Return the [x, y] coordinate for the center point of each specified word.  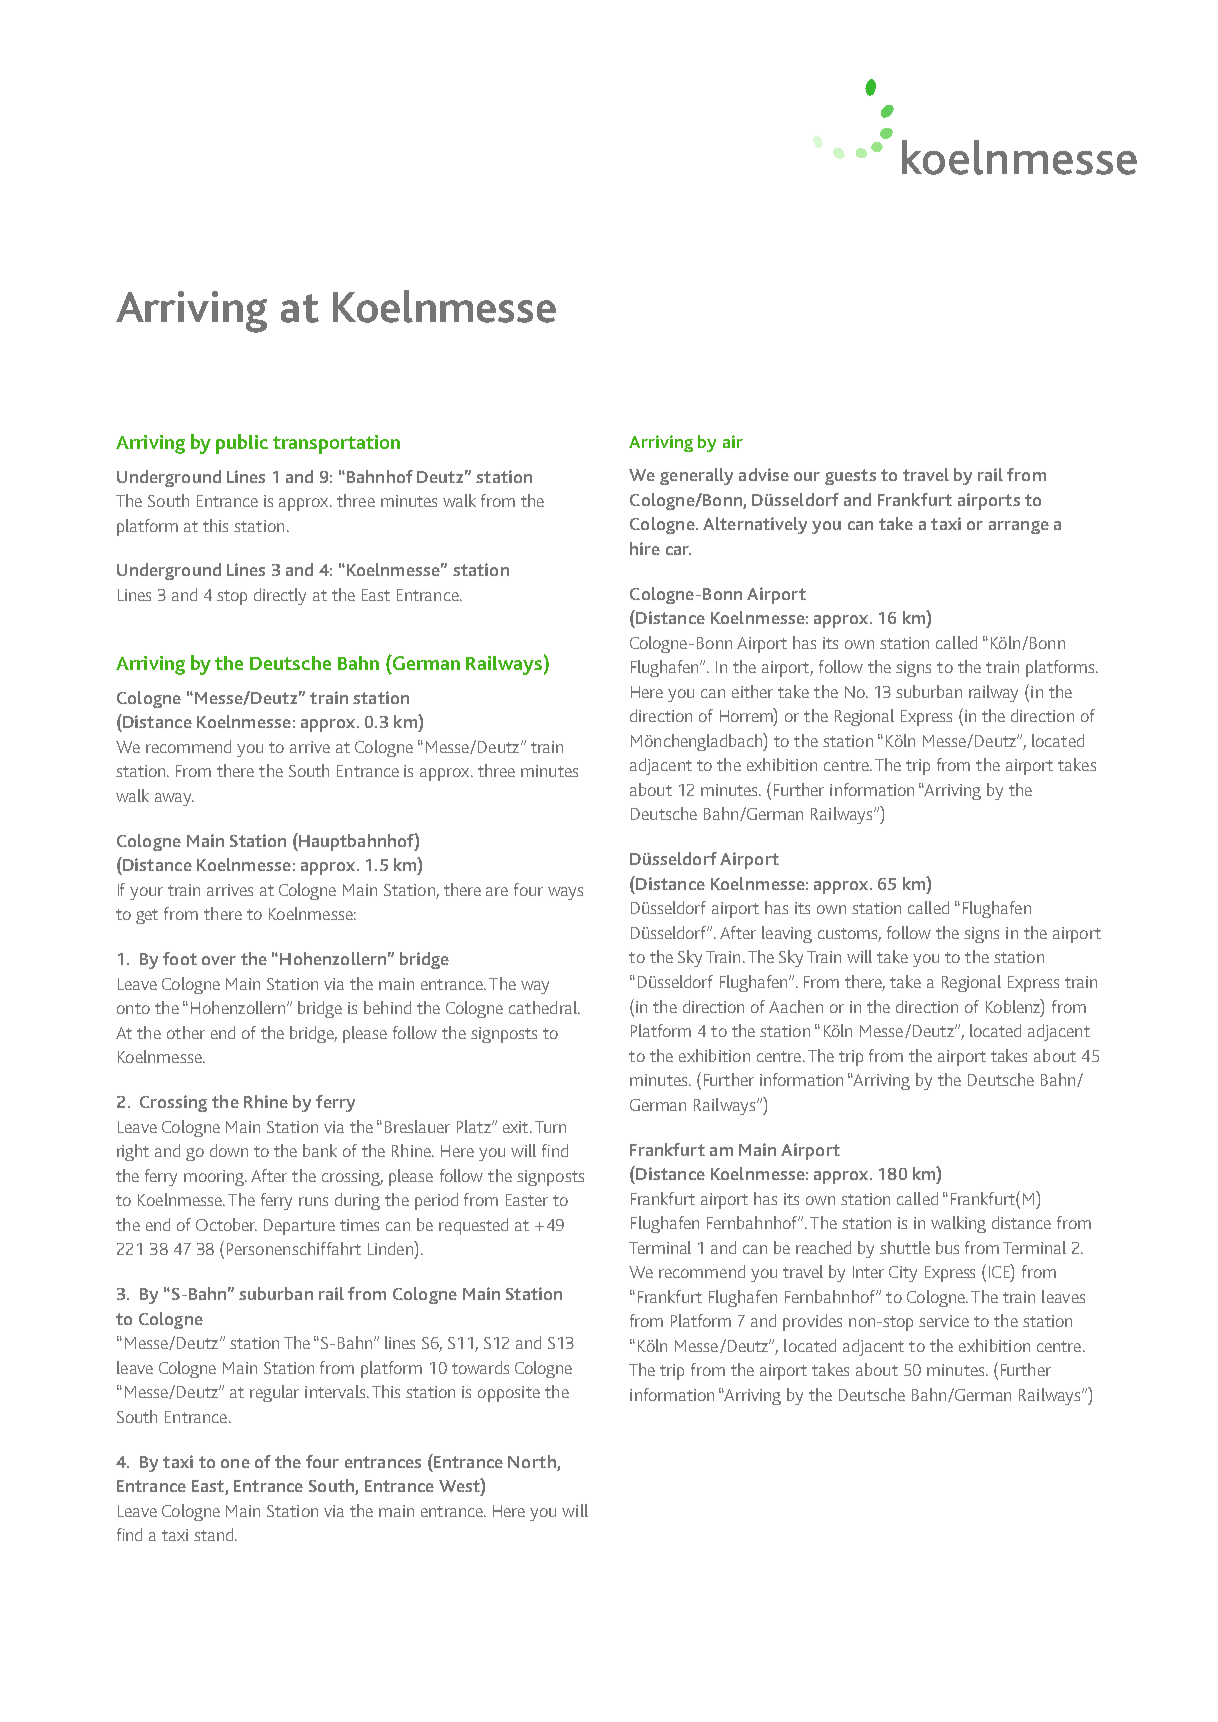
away [174, 799]
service [944, 1321]
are [497, 891]
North [532, 1461]
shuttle [905, 1247]
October [226, 1224]
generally [696, 476]
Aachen [796, 1006]
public [242, 444]
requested [473, 1226]
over [219, 960]
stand [213, 1534]
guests [850, 477]
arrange [1019, 527]
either [752, 691]
